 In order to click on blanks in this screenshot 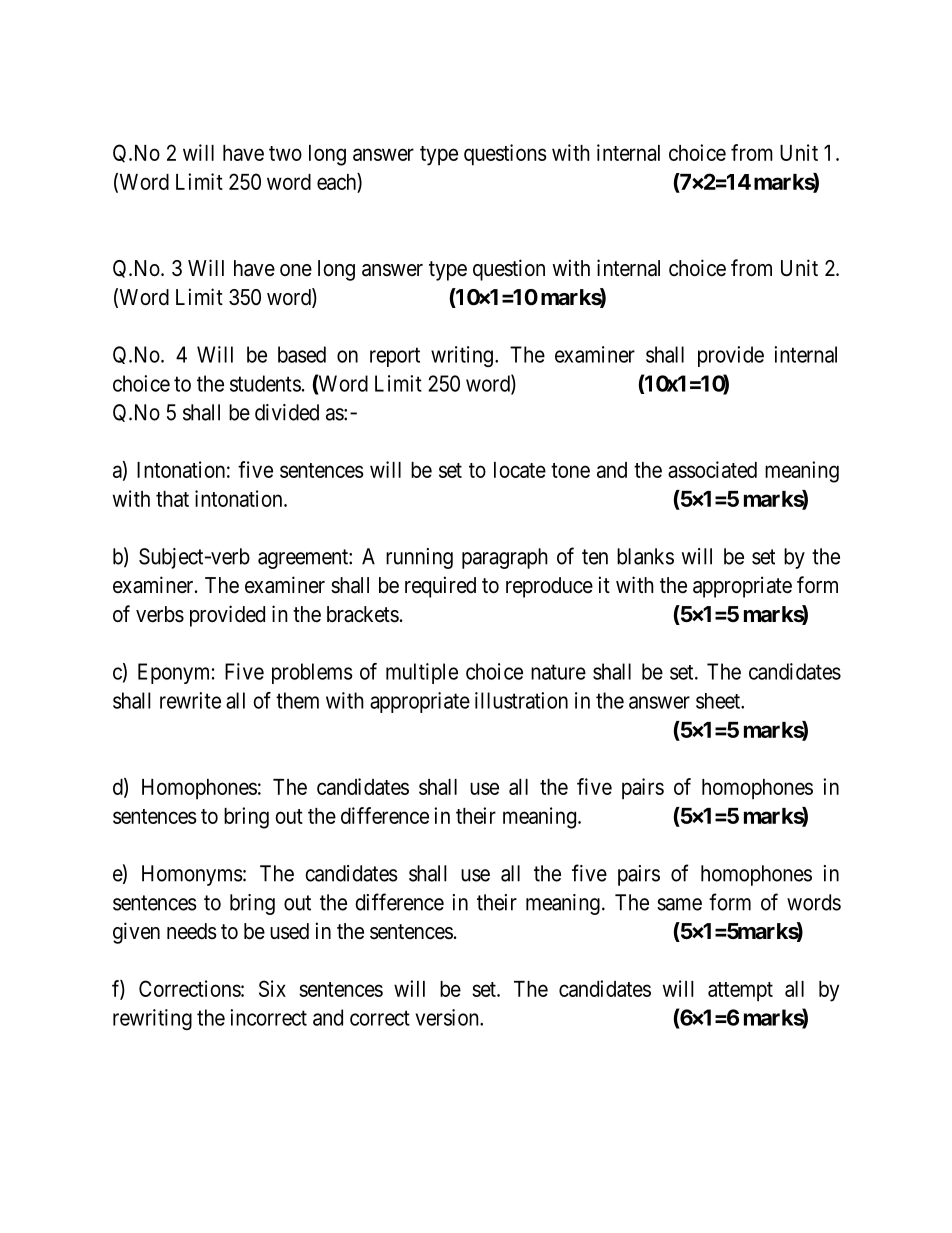, I will do `click(645, 556)`.
